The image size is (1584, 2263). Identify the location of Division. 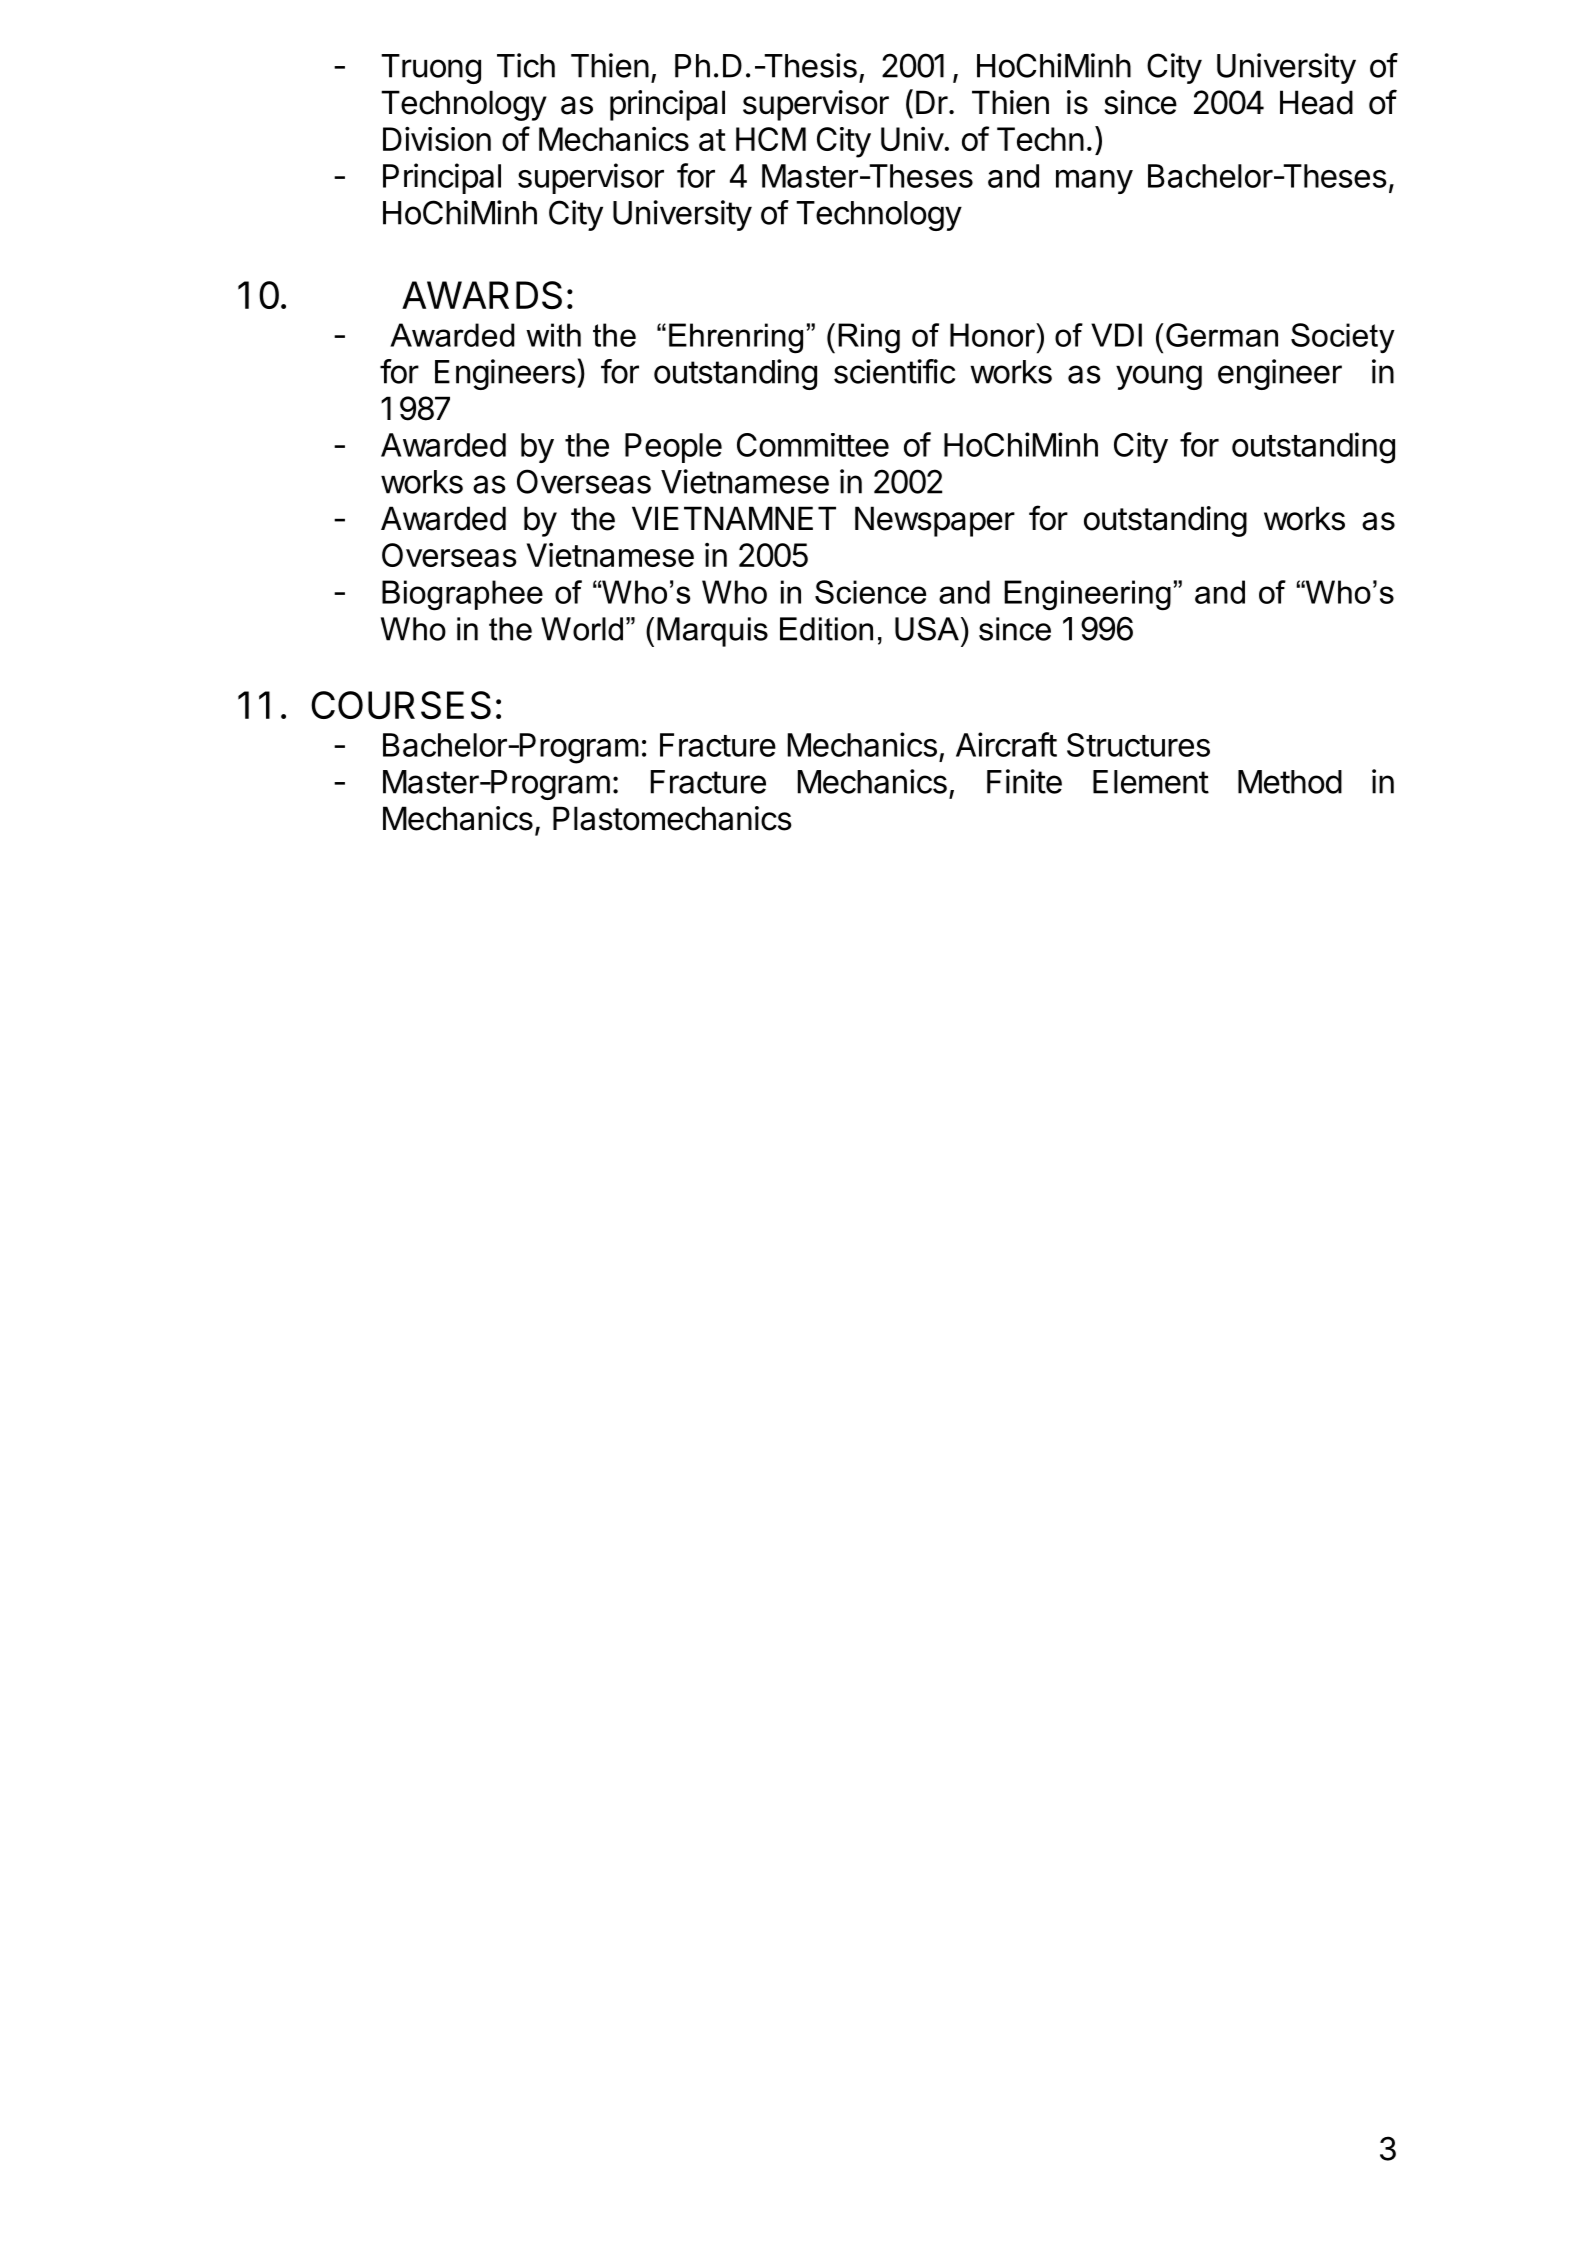
(437, 139).
